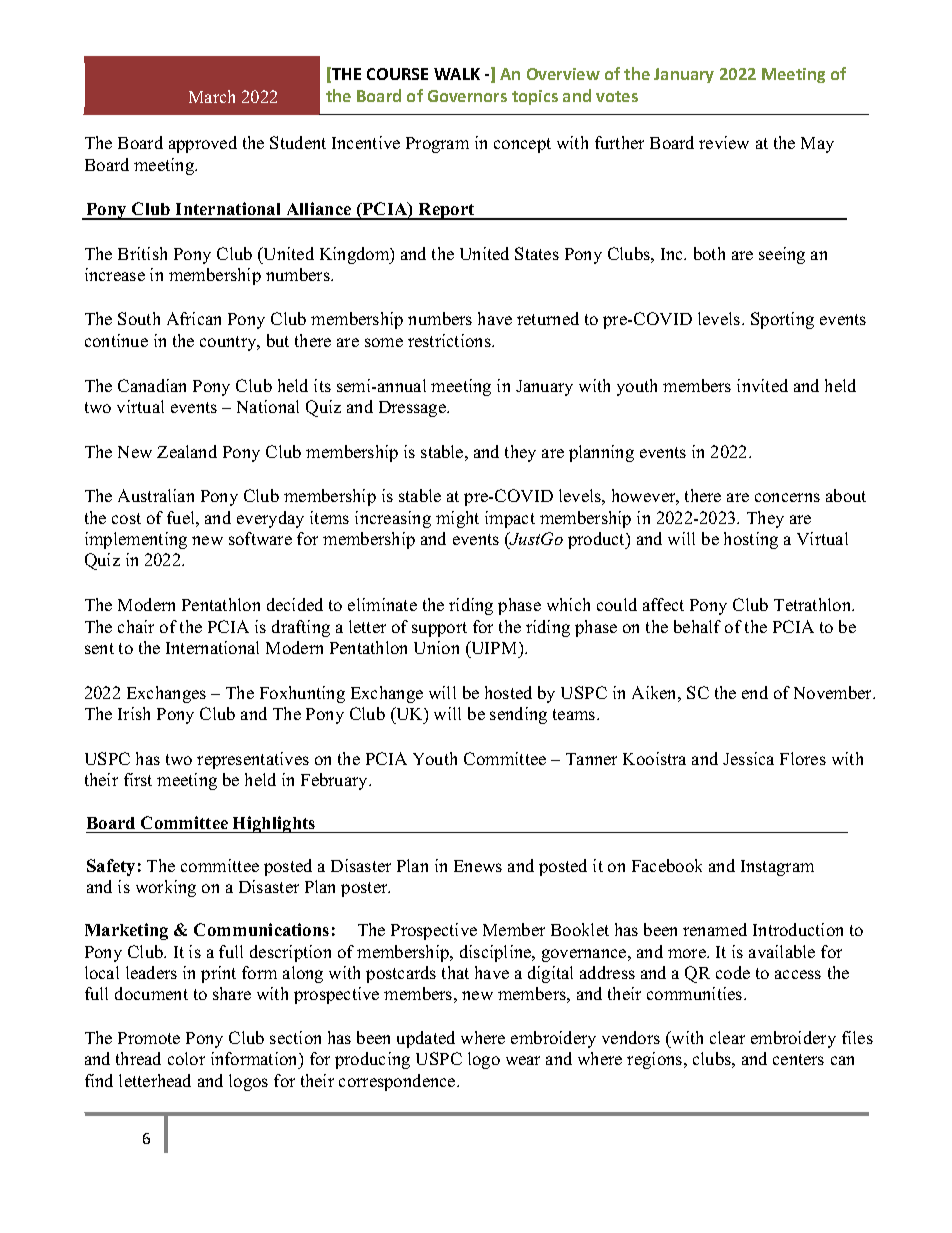 The width and height of the screenshot is (952, 1233). What do you see at coordinates (782, 320) in the screenshot?
I see `Sporting` at bounding box center [782, 320].
